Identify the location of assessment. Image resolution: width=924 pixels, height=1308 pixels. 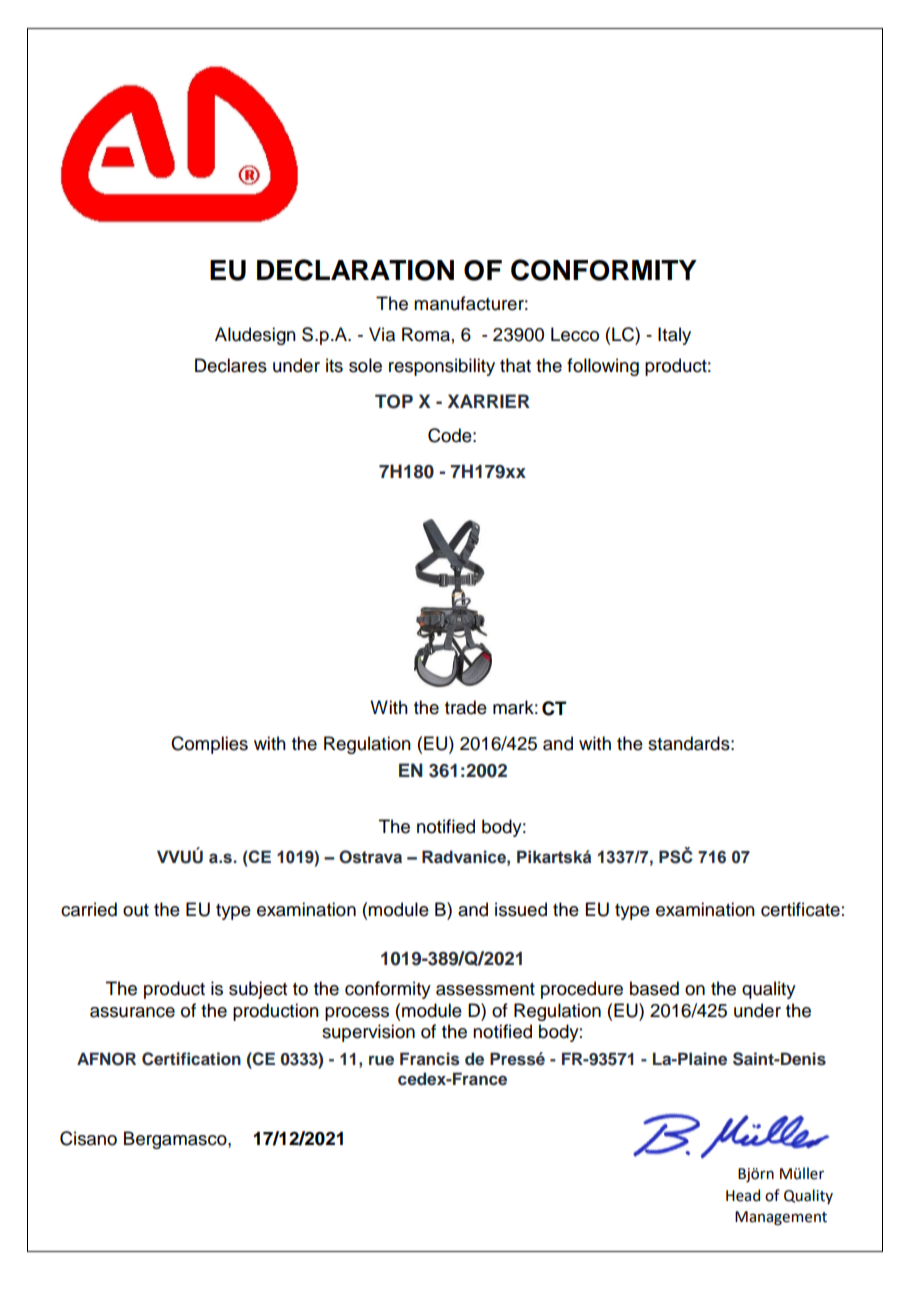
(485, 989).
